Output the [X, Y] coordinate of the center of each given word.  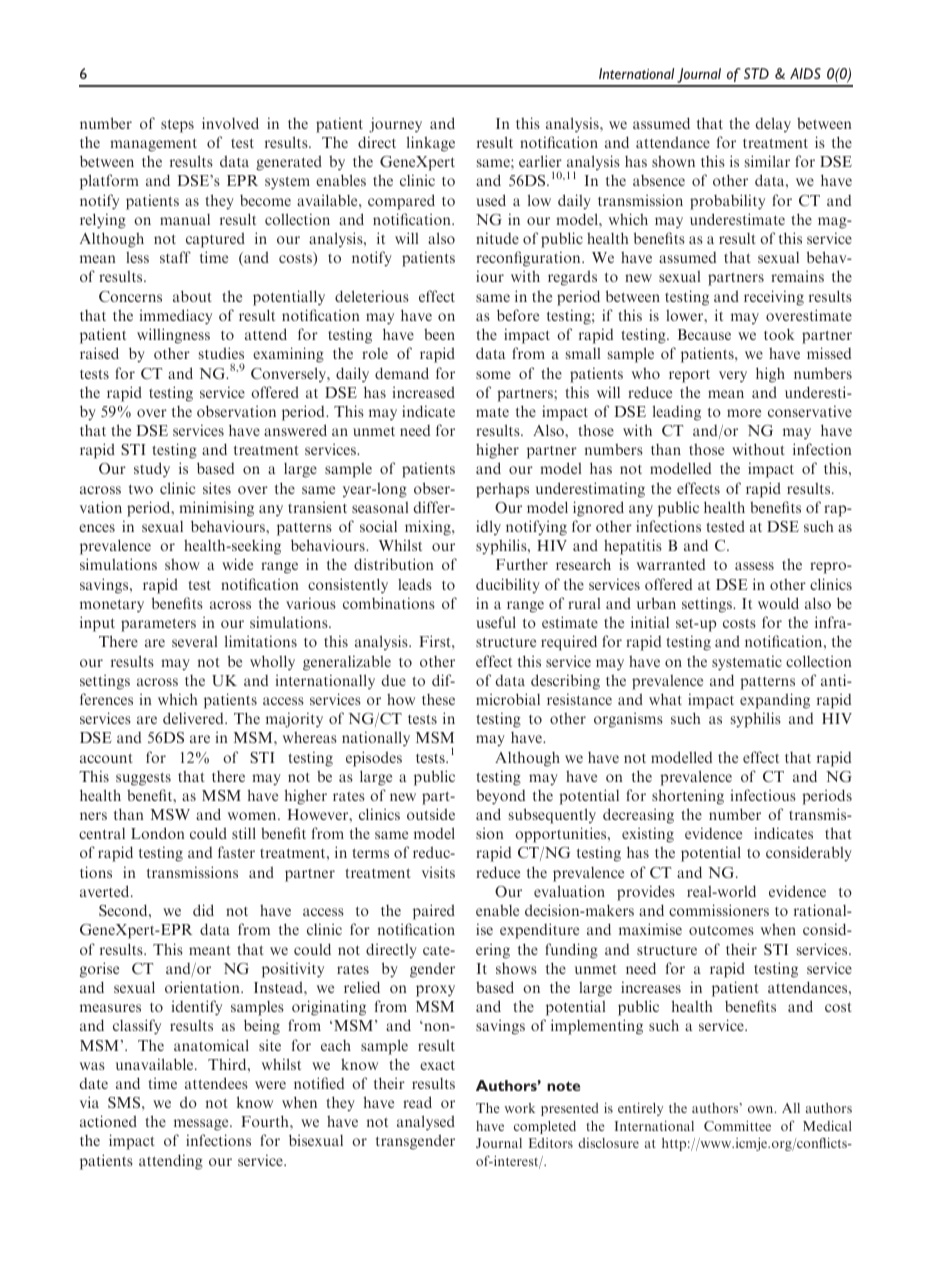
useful [496, 622]
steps [177, 126]
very [733, 377]
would [778, 603]
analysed [426, 1123]
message [202, 1125]
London [158, 833]
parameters [158, 625]
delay [773, 124]
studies [221, 353]
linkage [431, 144]
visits [438, 872]
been [439, 334]
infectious [763, 795]
